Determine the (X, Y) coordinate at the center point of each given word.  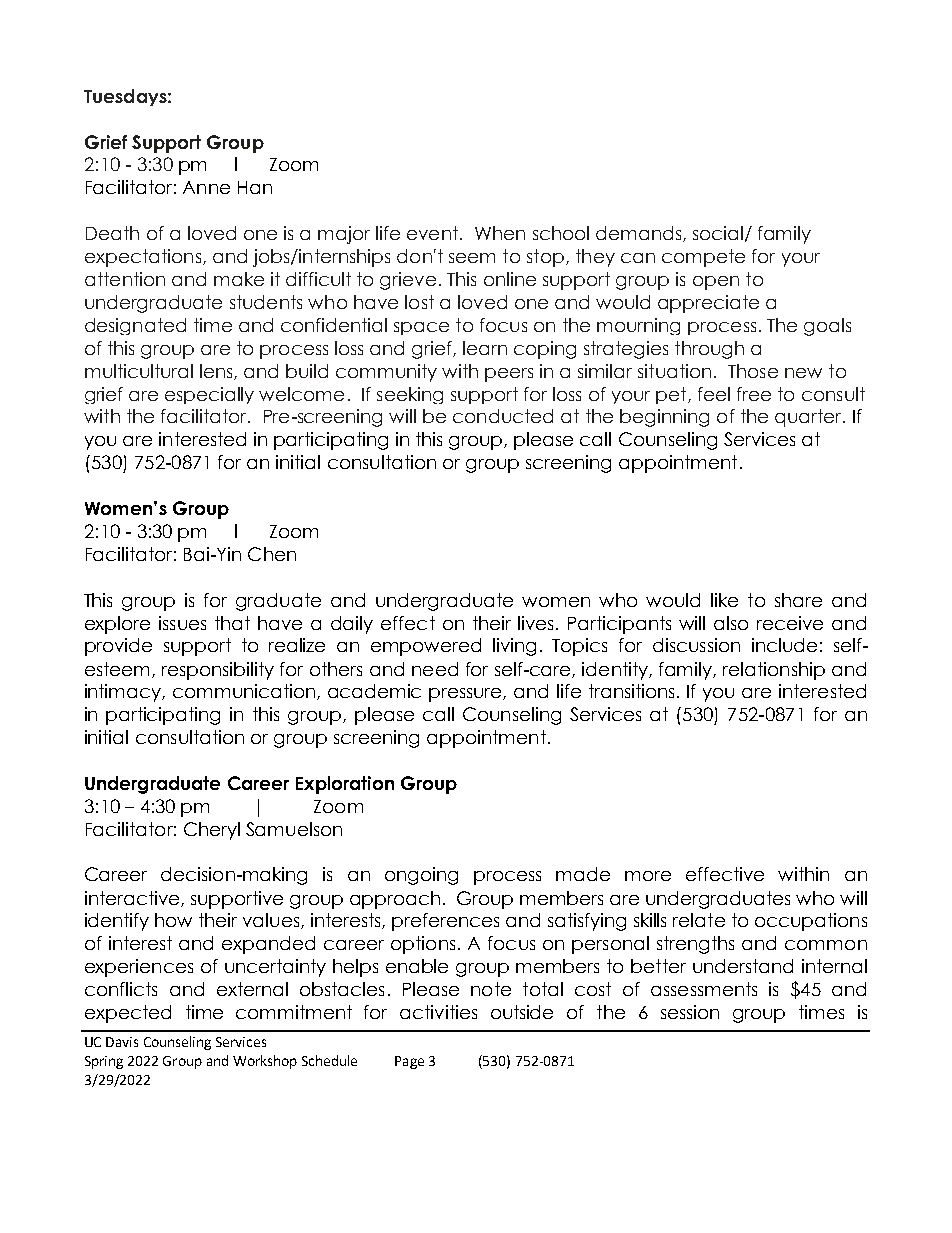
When (500, 233)
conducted (503, 416)
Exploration (345, 785)
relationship (774, 671)
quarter (809, 418)
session (690, 1012)
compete (703, 258)
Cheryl (212, 831)
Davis (122, 1042)
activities (438, 1012)
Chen (272, 554)
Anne (206, 187)
